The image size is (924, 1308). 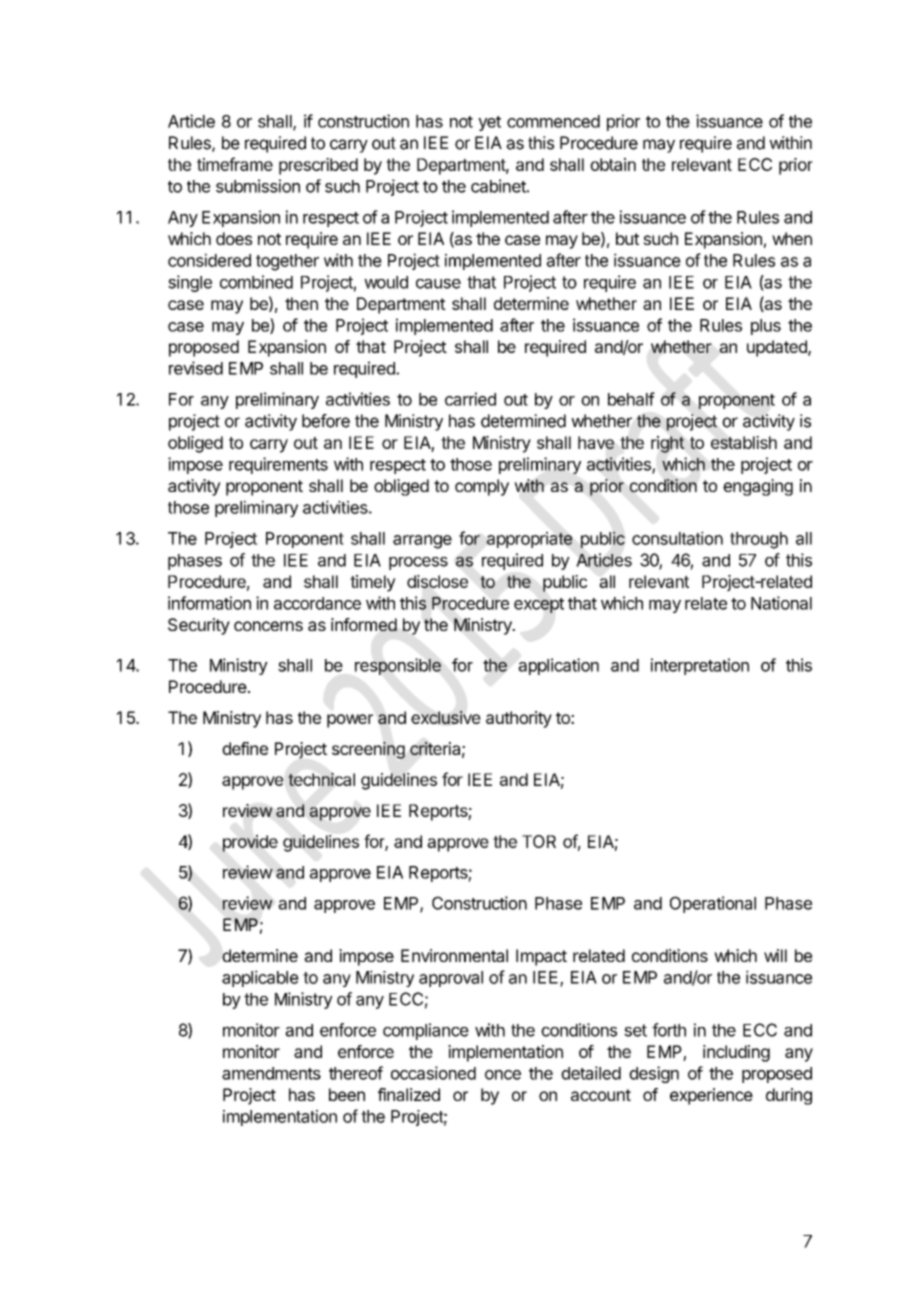 I want to click on amendments, so click(x=271, y=1073).
